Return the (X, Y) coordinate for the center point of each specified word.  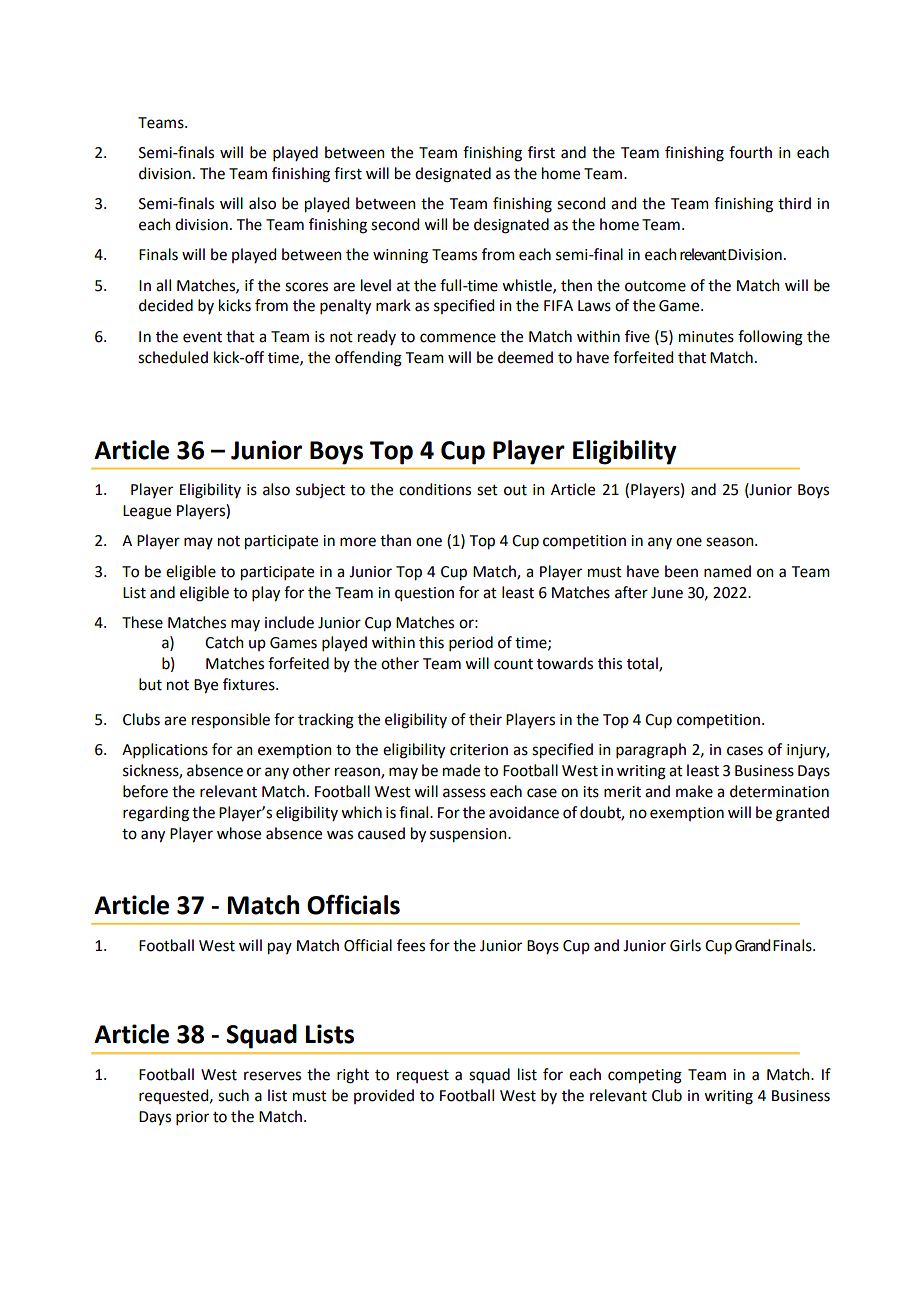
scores (306, 287)
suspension (469, 835)
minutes (706, 337)
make (694, 791)
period (471, 643)
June (667, 593)
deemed (525, 357)
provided (384, 1096)
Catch (224, 642)
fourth (750, 152)
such (233, 1095)
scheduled (173, 357)
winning (400, 256)
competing (645, 1076)
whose (239, 833)
